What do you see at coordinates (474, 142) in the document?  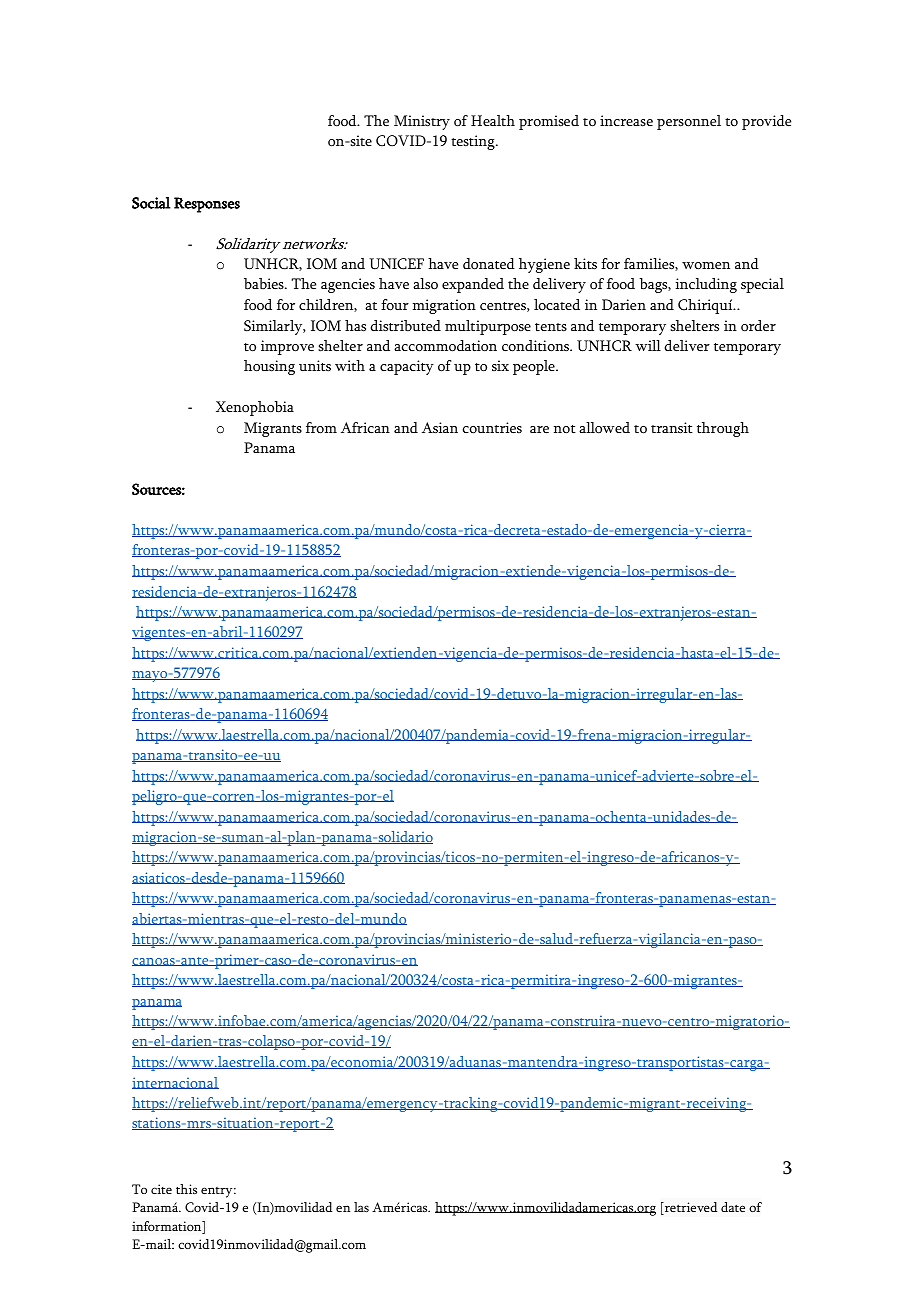 I see `testing` at bounding box center [474, 142].
